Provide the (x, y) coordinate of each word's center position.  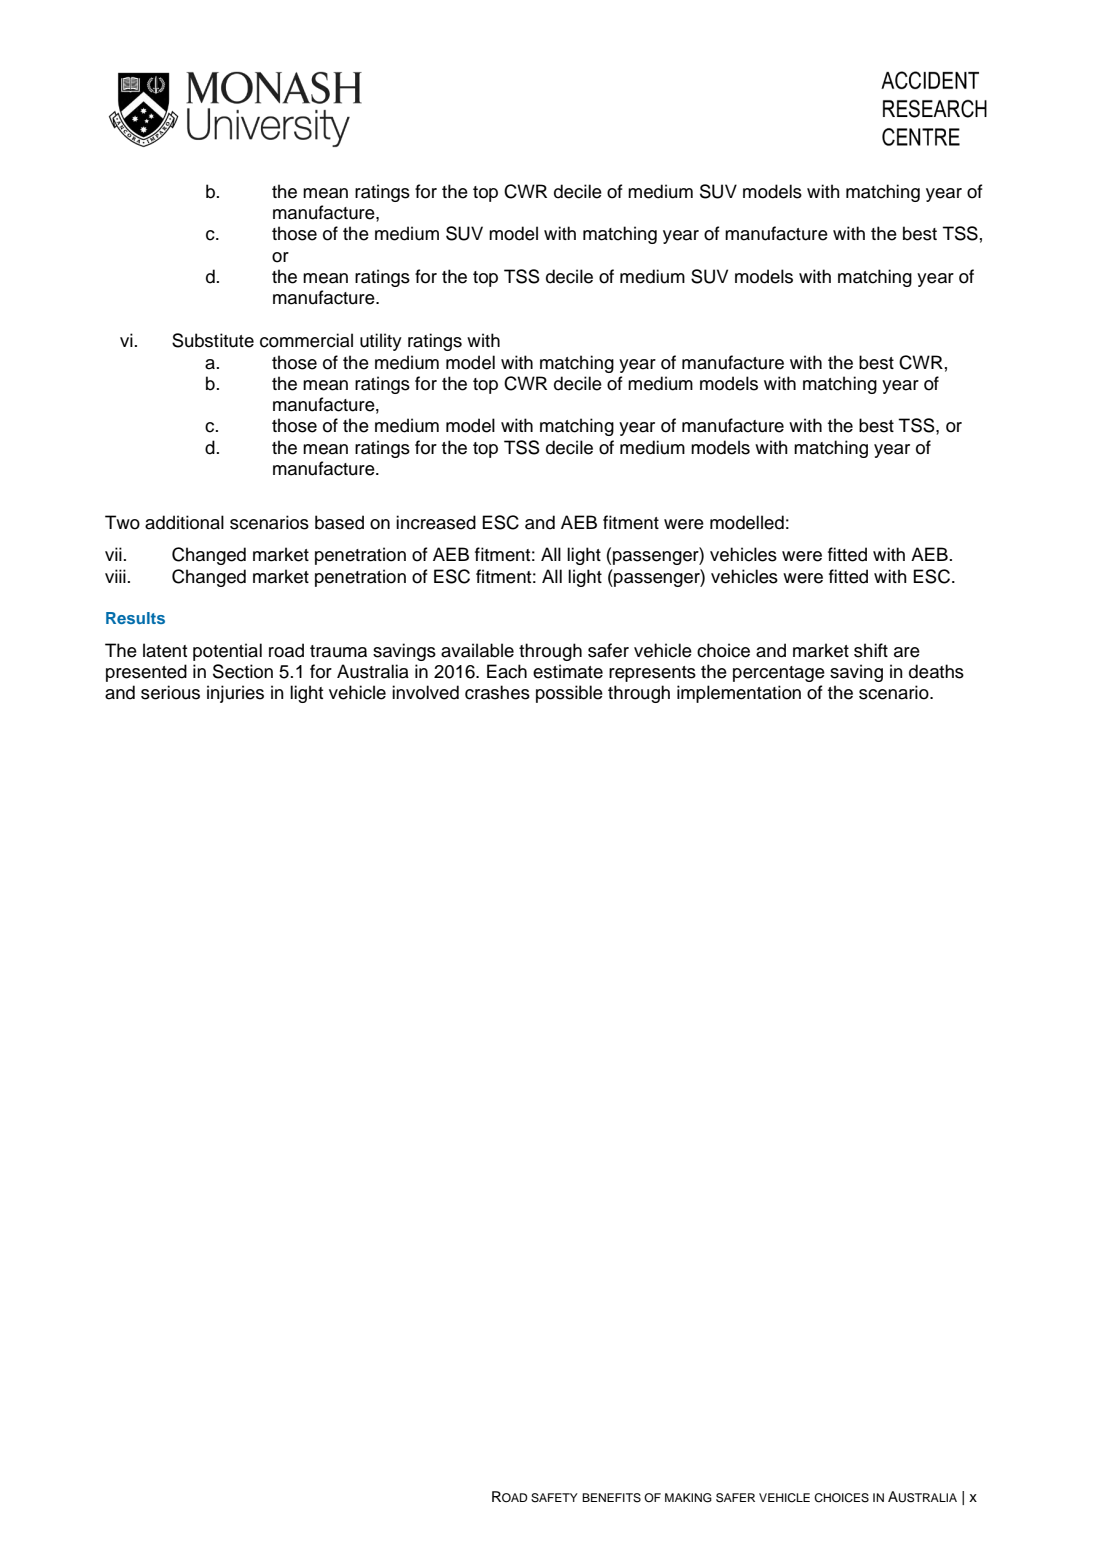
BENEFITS (611, 1498)
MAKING (688, 1498)
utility (381, 342)
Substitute (213, 340)
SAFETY (554, 1498)
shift (871, 650)
